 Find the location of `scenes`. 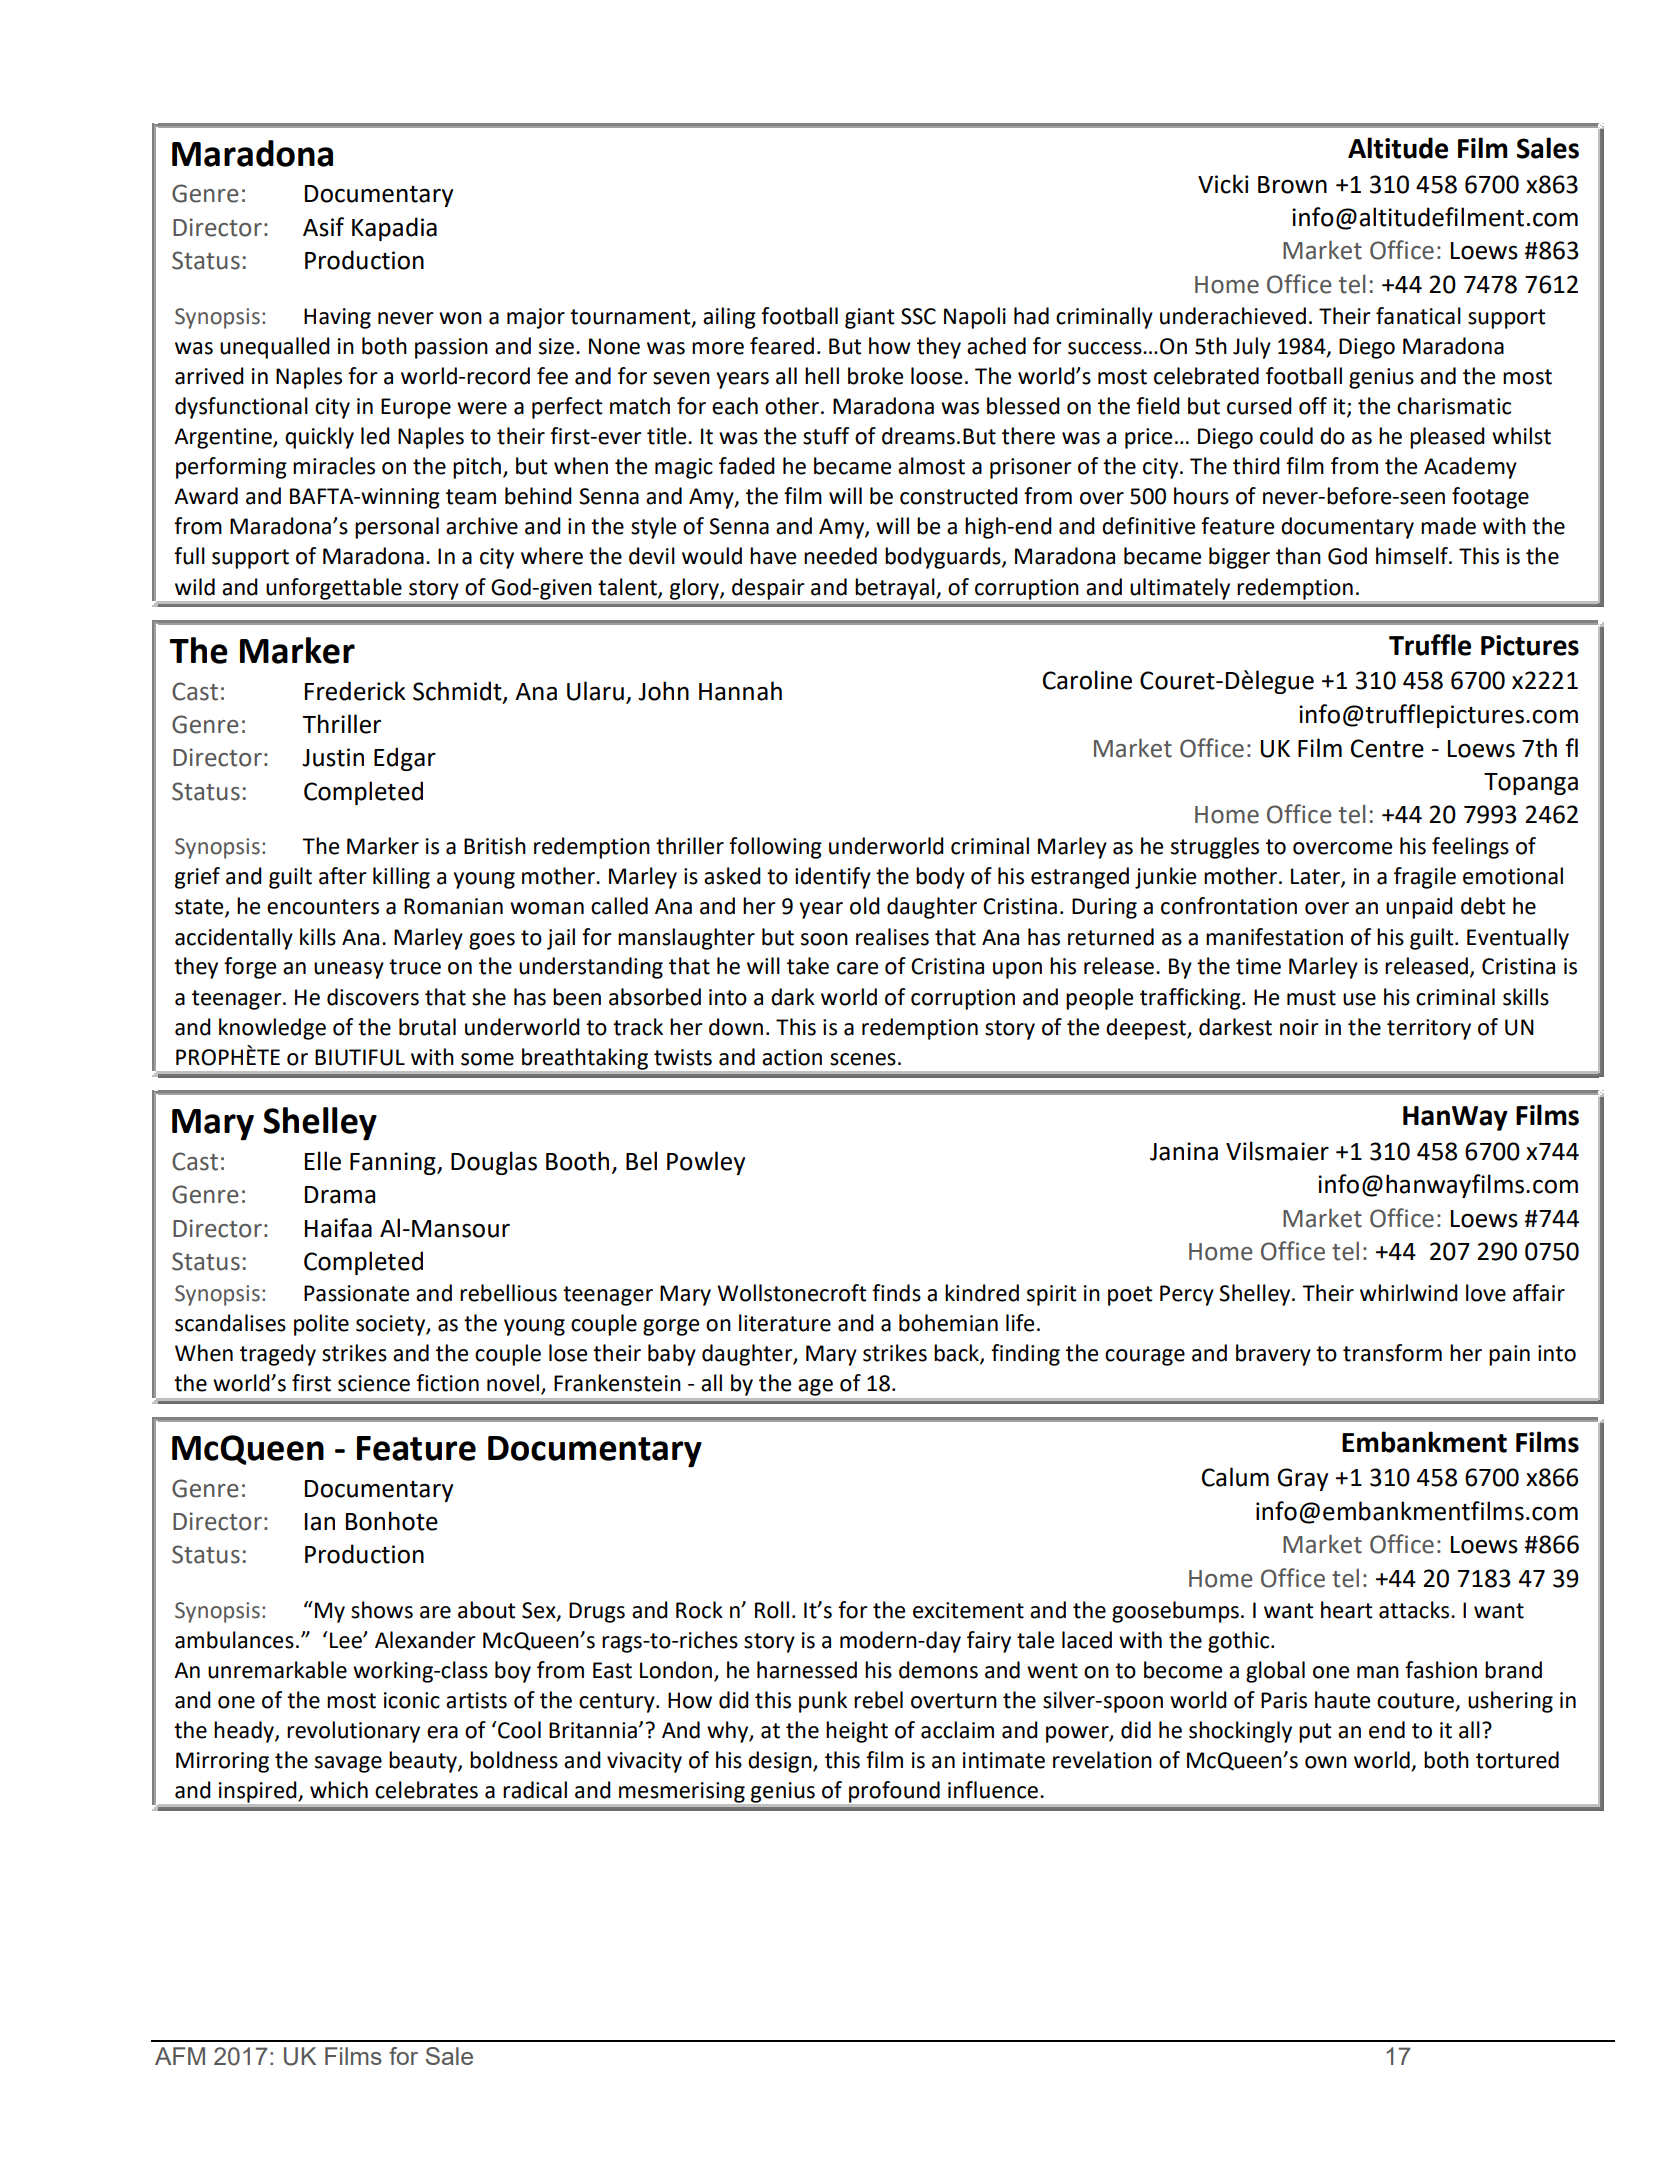

scenes is located at coordinates (863, 1059).
